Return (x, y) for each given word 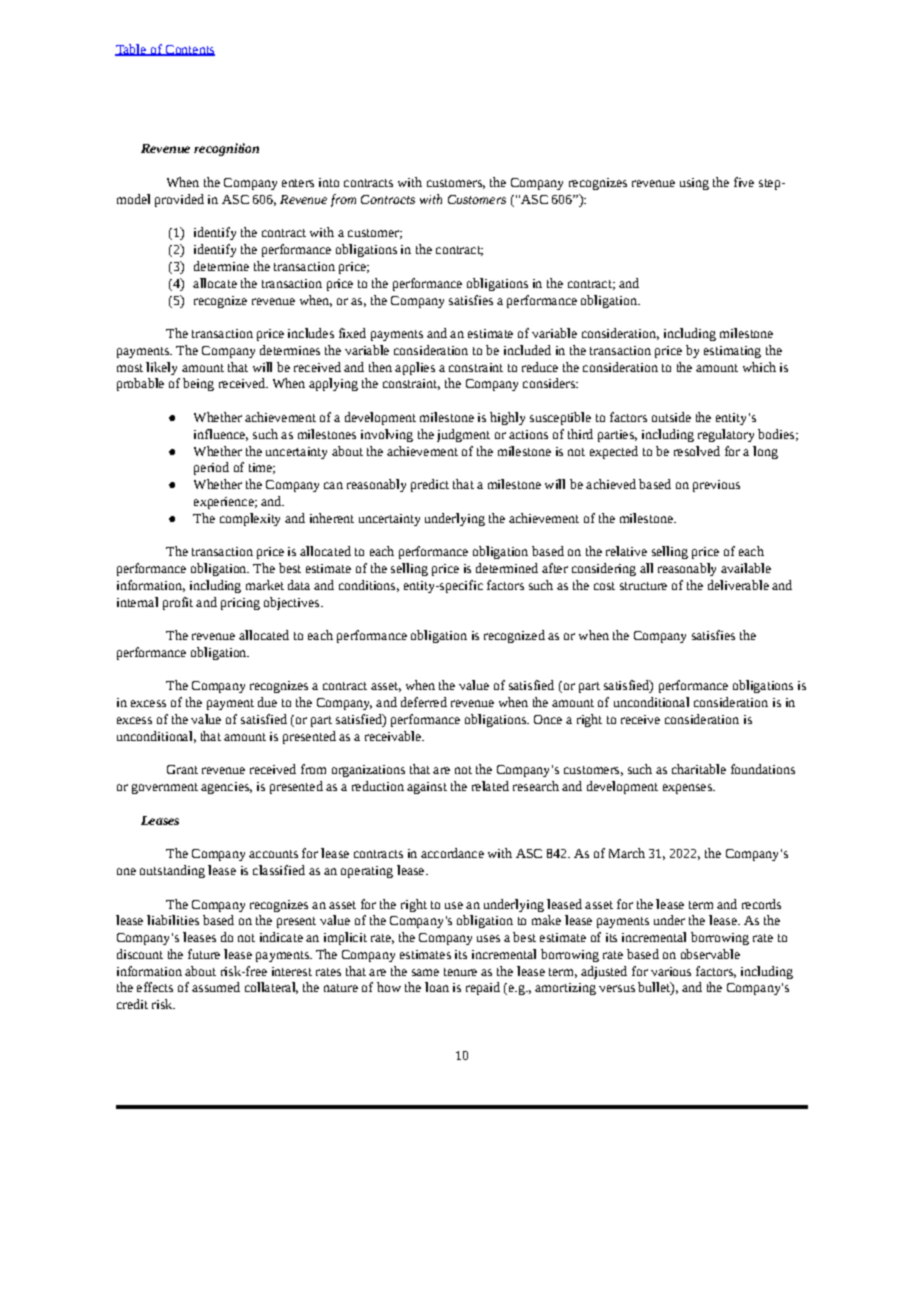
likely (161, 368)
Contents (189, 50)
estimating (732, 352)
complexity (250, 519)
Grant (182, 769)
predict (430, 485)
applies (415, 368)
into (329, 182)
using (694, 184)
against (427, 788)
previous (716, 486)
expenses (688, 789)
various (671, 971)
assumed (216, 987)
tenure (460, 972)
